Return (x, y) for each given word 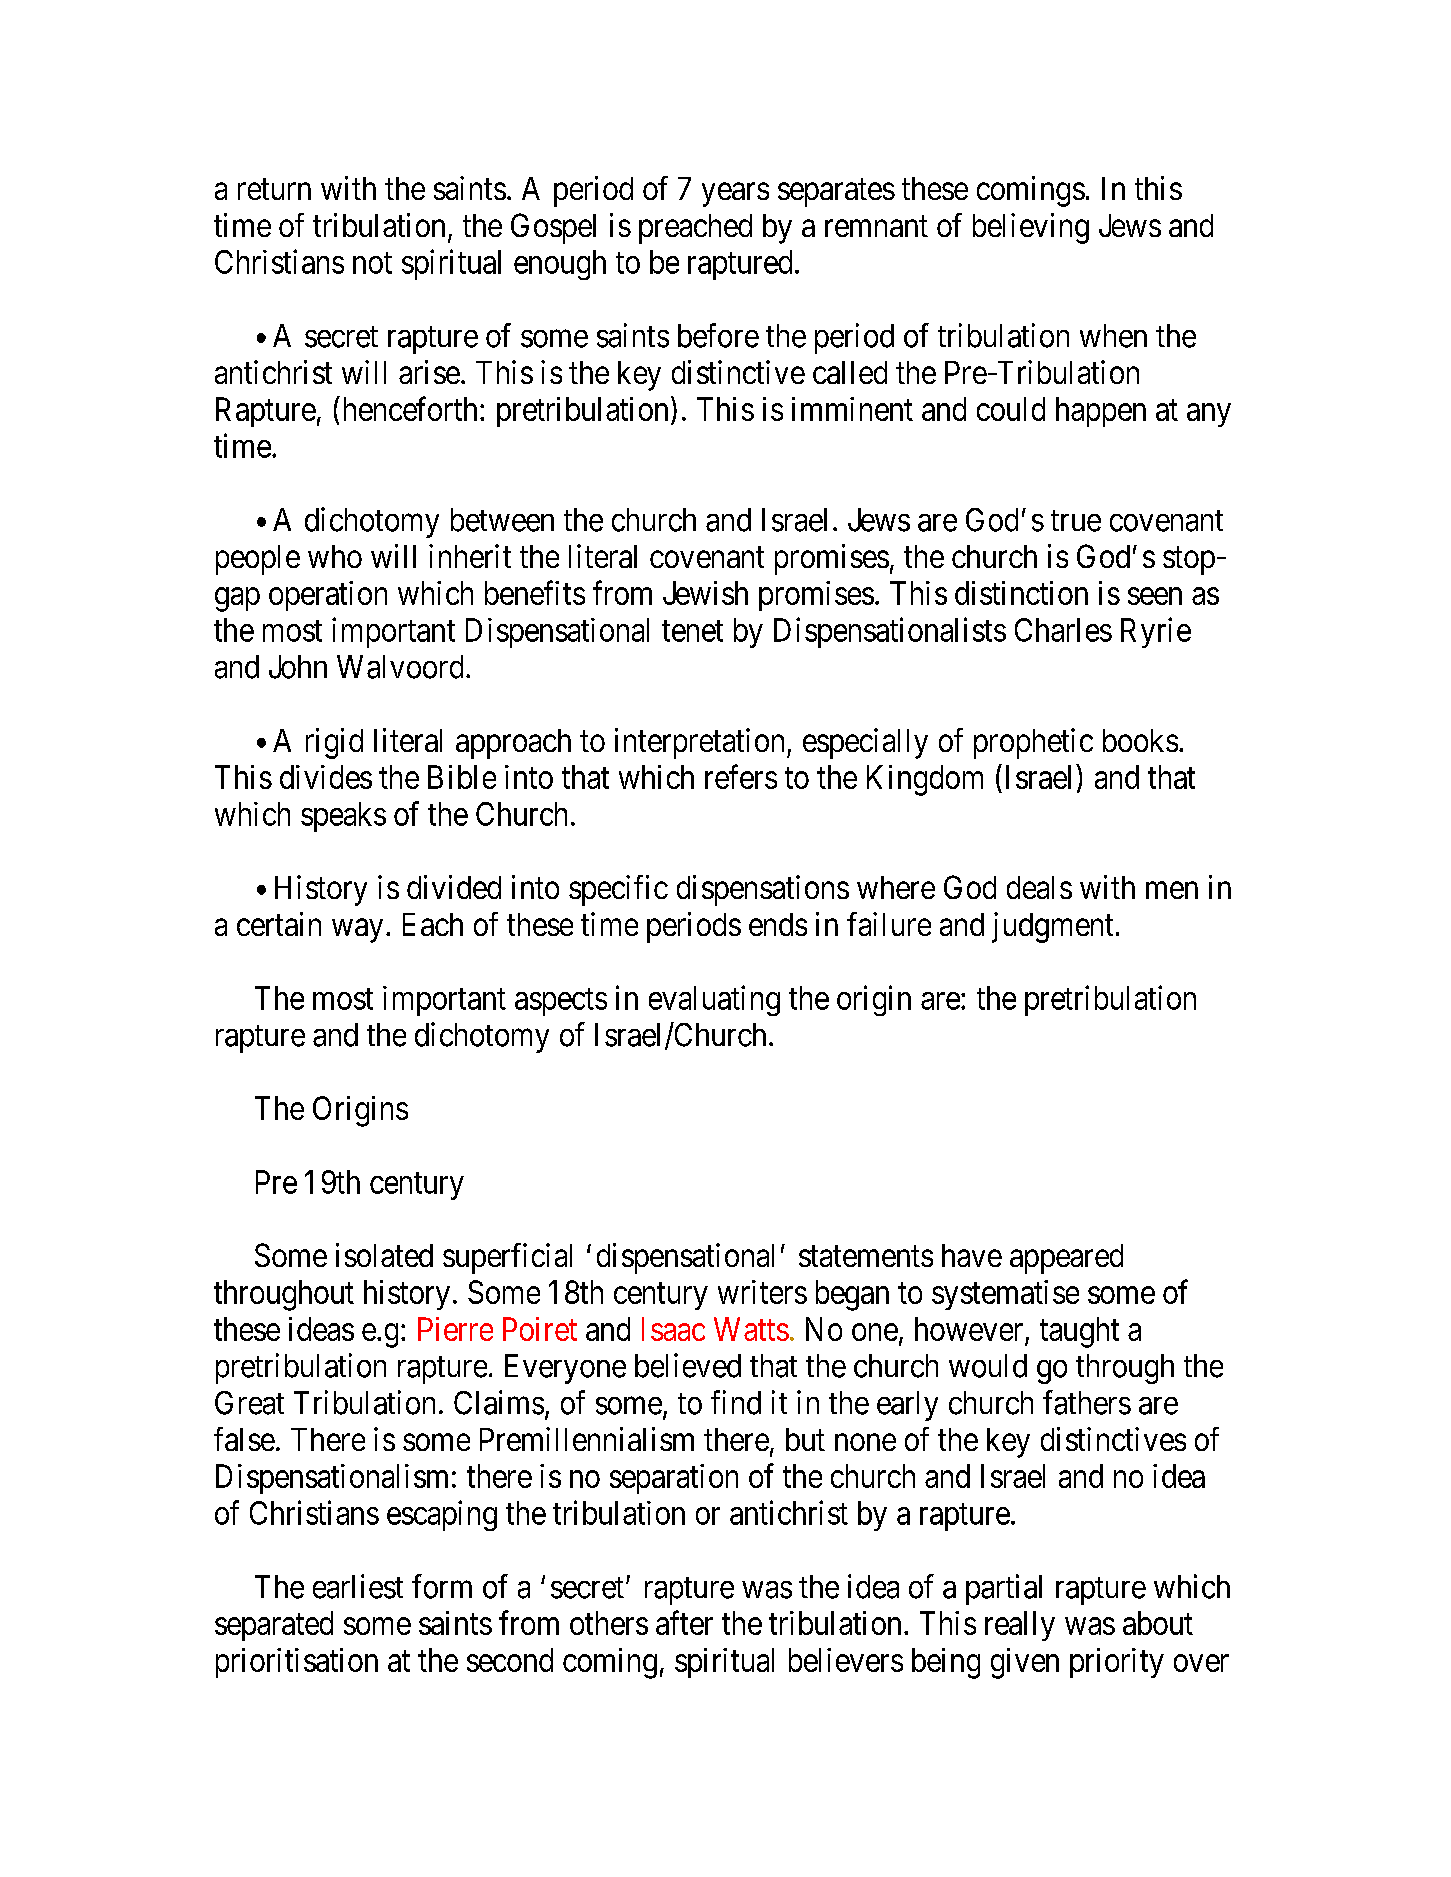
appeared (1066, 1259)
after (684, 1623)
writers (762, 1292)
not (372, 263)
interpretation (699, 743)
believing (1031, 228)
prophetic (1033, 743)
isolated (384, 1255)
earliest (358, 1586)
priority (1117, 1663)
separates (836, 193)
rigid (334, 743)
